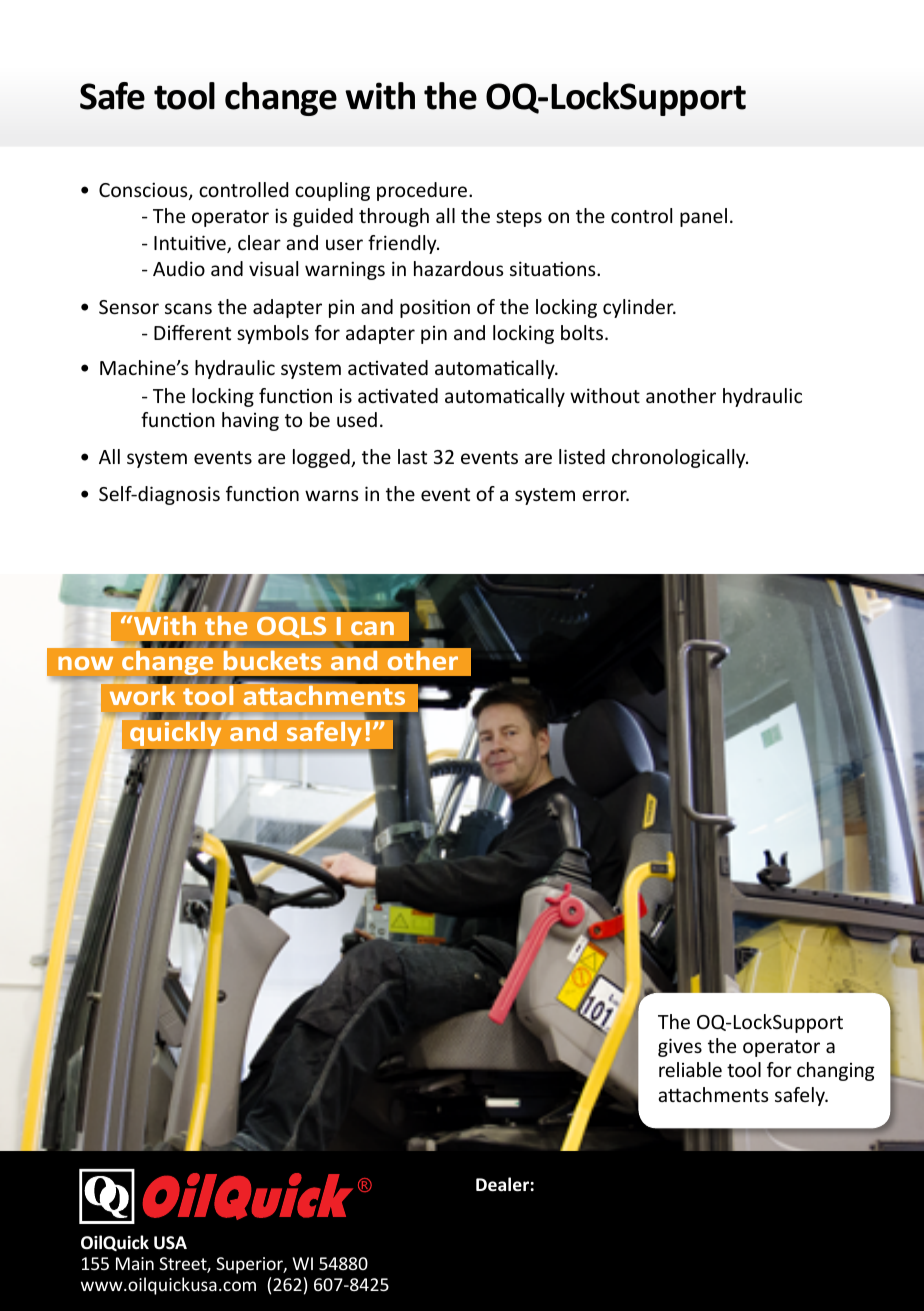  Describe the element at coordinates (85, 663) in the image. I see `now` at that location.
